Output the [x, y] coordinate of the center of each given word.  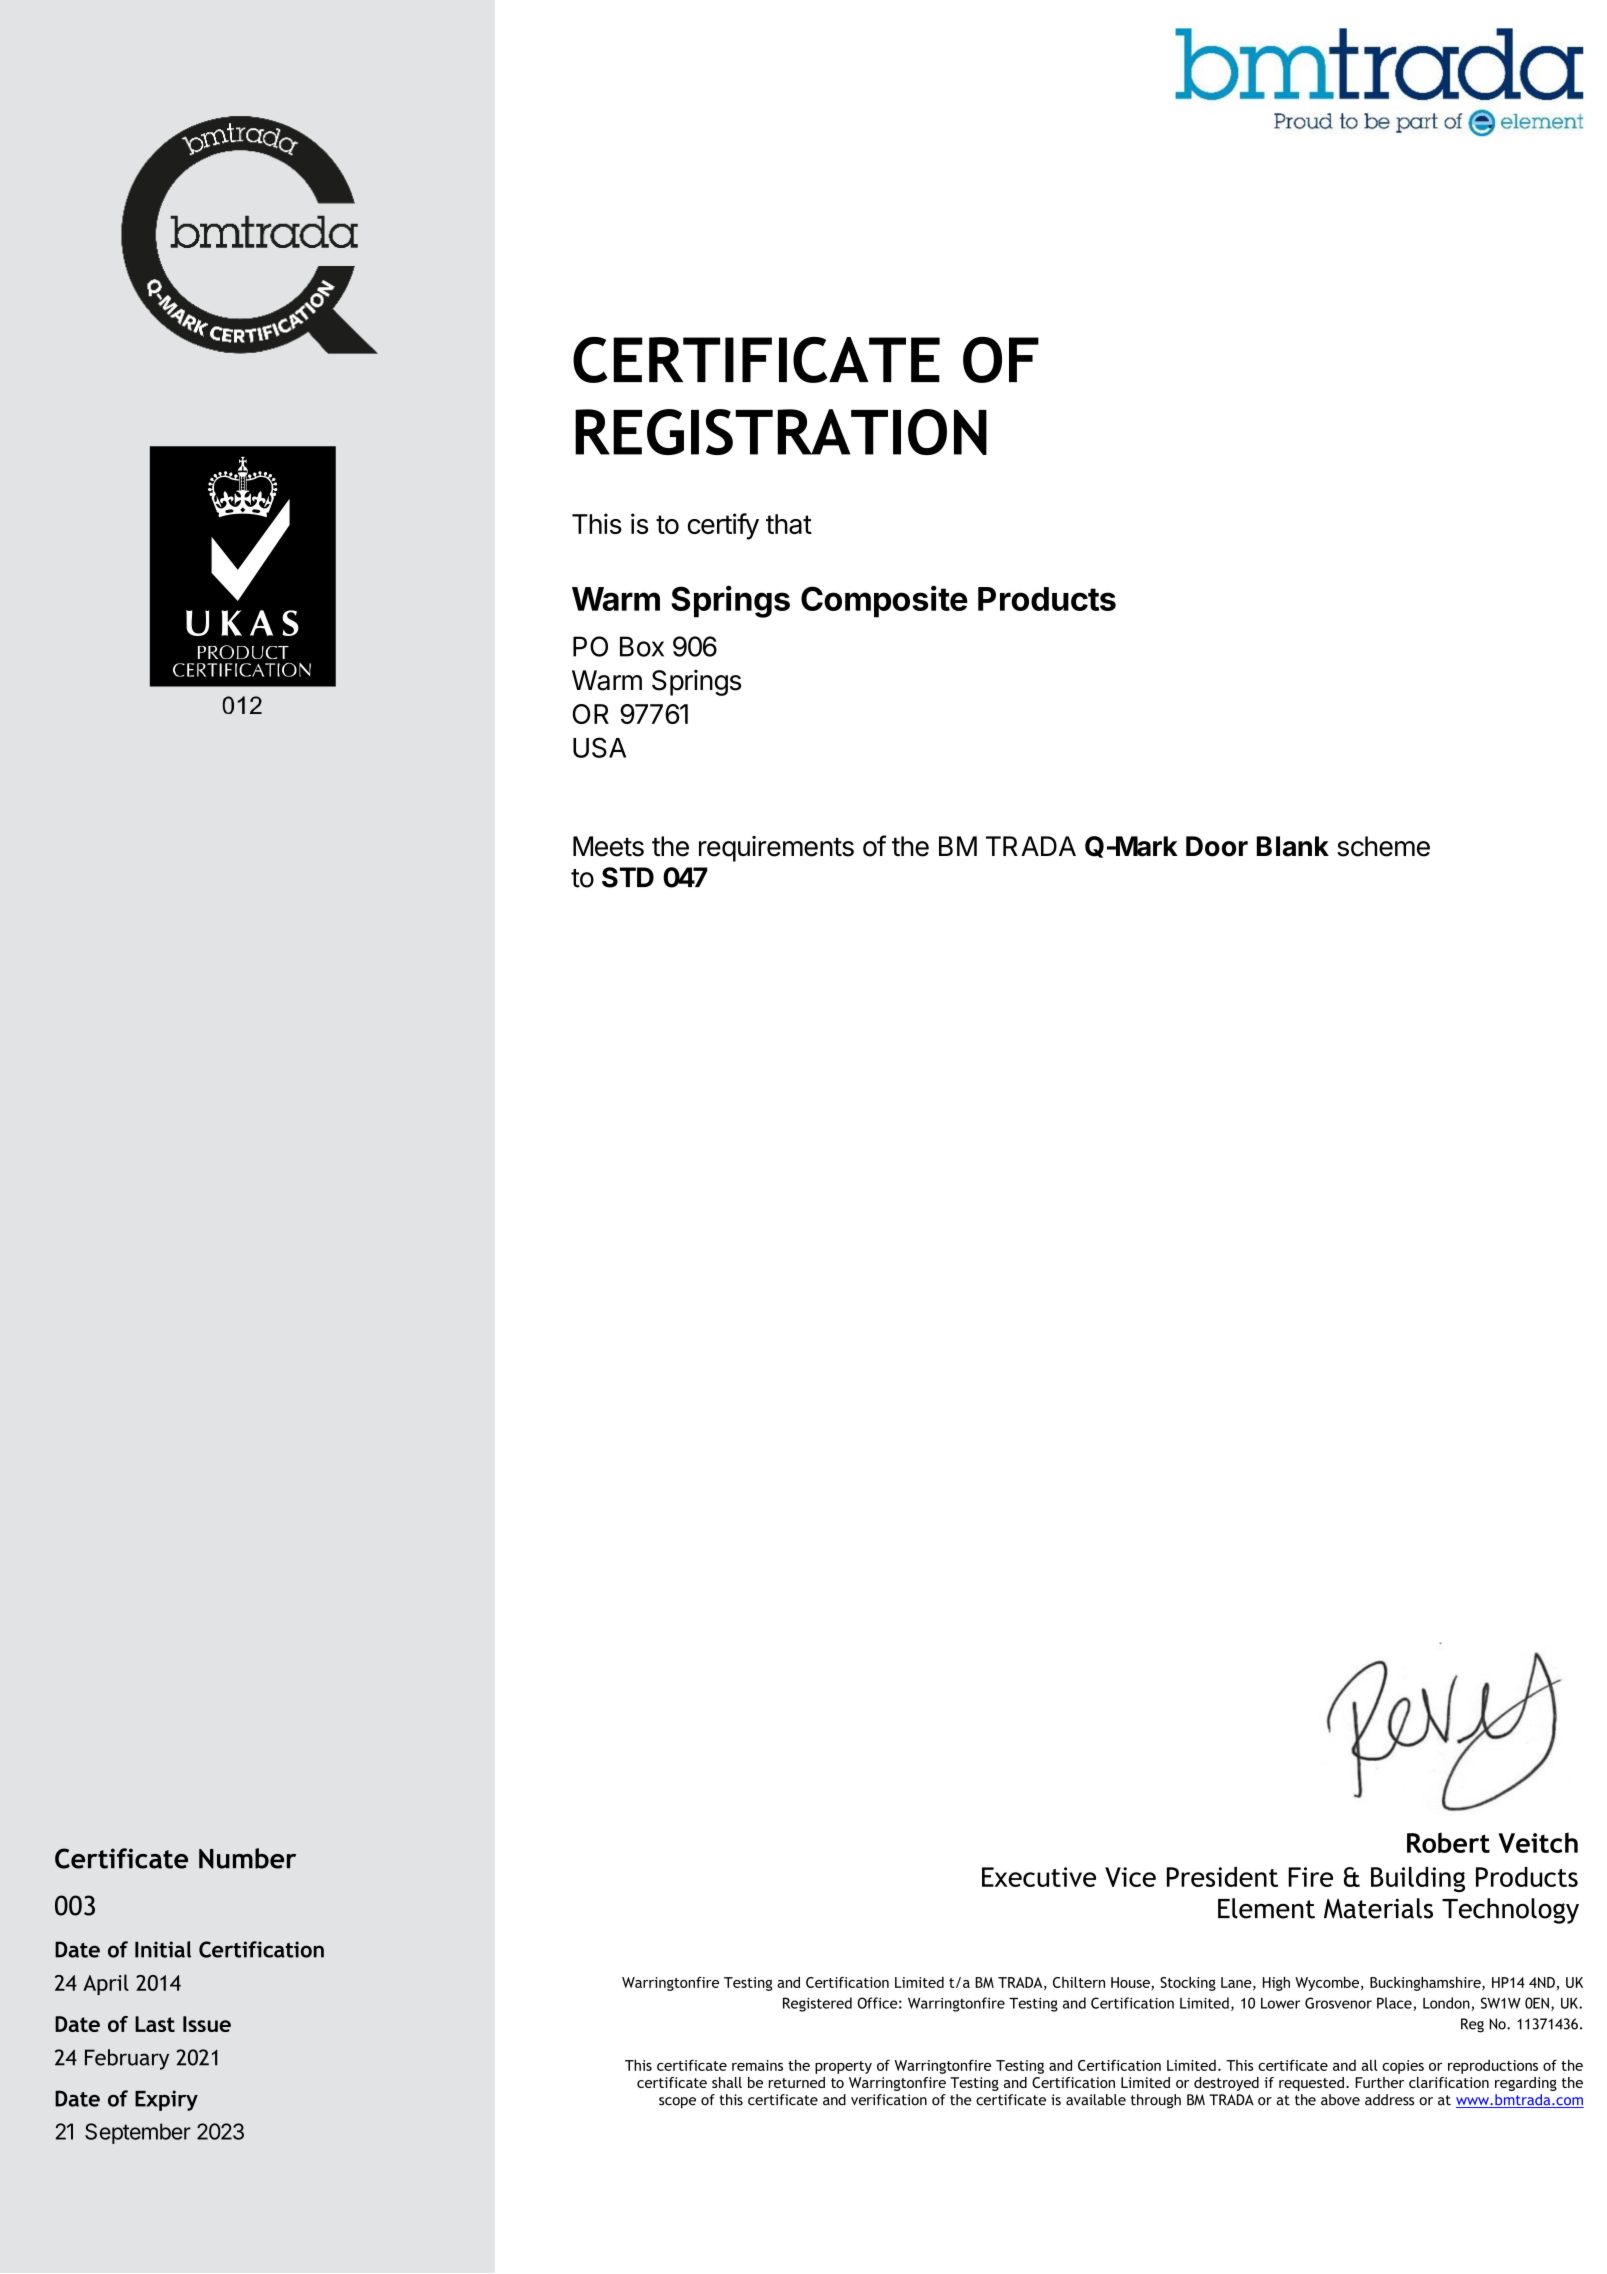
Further [1379, 2082]
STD [628, 877]
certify [723, 526]
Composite [884, 601]
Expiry [166, 2100]
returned [797, 2082]
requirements [776, 849]
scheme [1383, 846]
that [789, 524]
